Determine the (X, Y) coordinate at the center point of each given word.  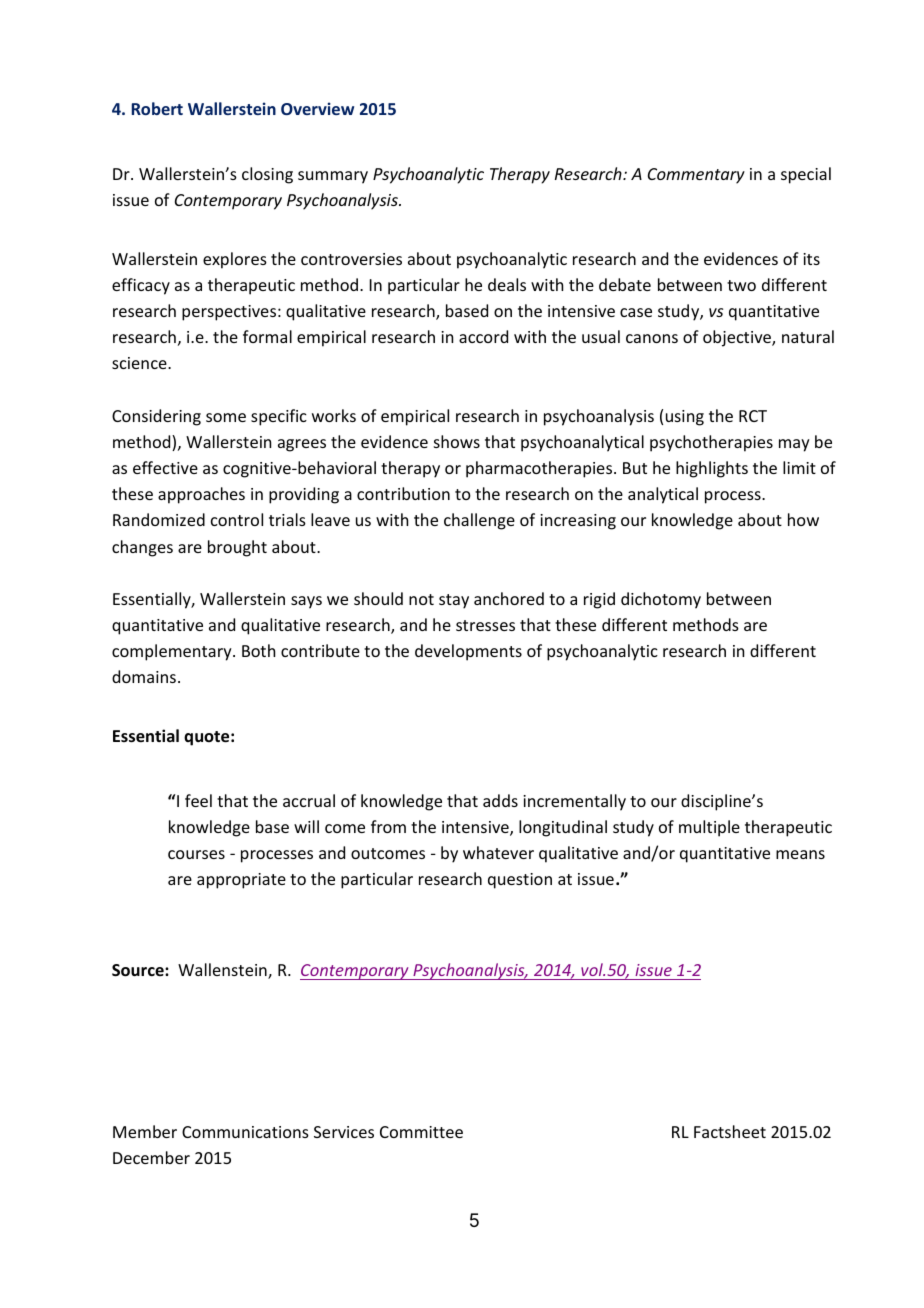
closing (267, 175)
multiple (709, 828)
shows (457, 441)
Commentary (696, 176)
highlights (712, 469)
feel (198, 800)
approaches (201, 495)
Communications (245, 1132)
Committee (421, 1132)
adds (500, 800)
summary (333, 177)
